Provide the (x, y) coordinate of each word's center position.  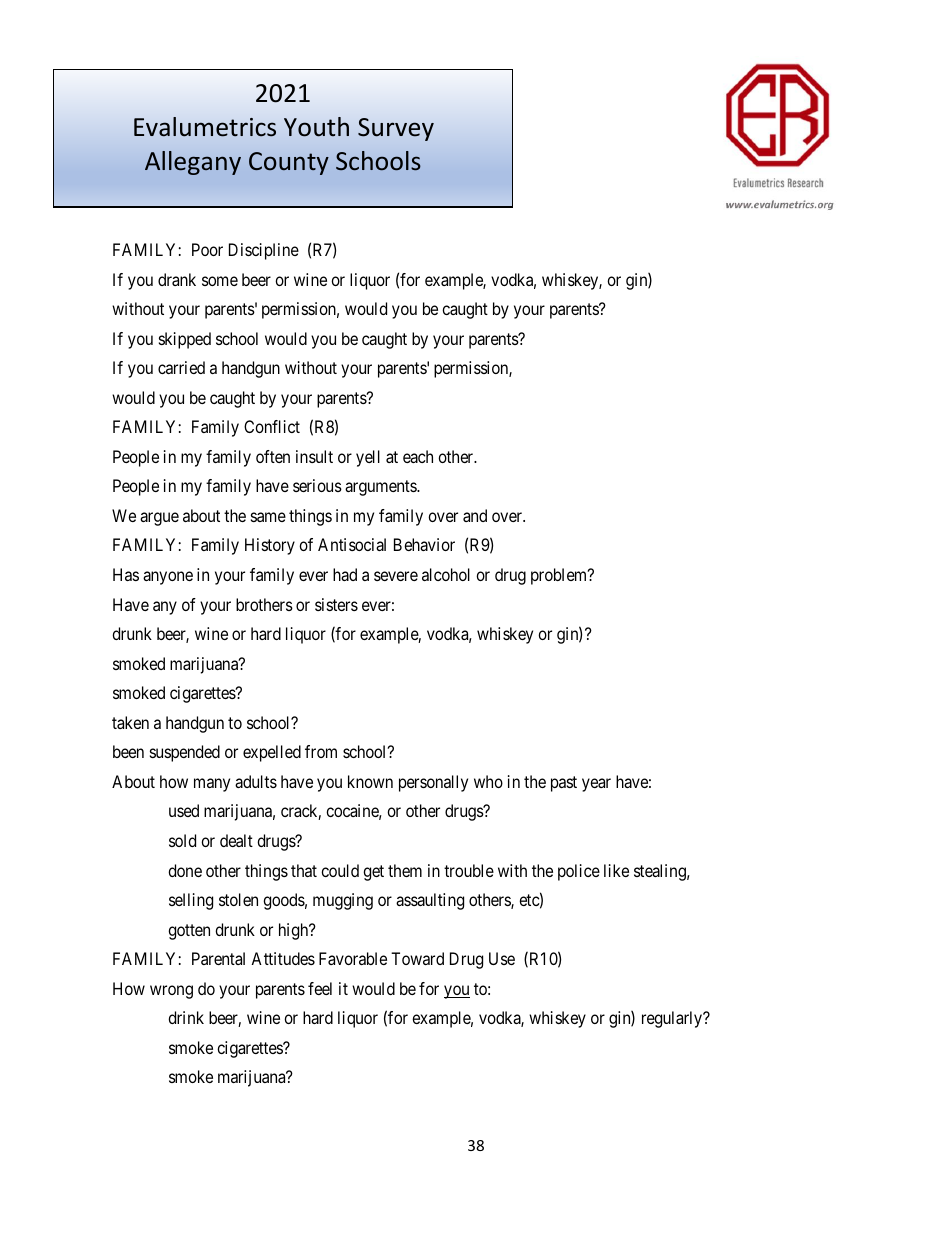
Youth (316, 127)
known (370, 781)
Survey (396, 129)
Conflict (272, 426)
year (596, 785)
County (289, 163)
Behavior (424, 544)
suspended (185, 753)
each (418, 456)
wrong (171, 992)
